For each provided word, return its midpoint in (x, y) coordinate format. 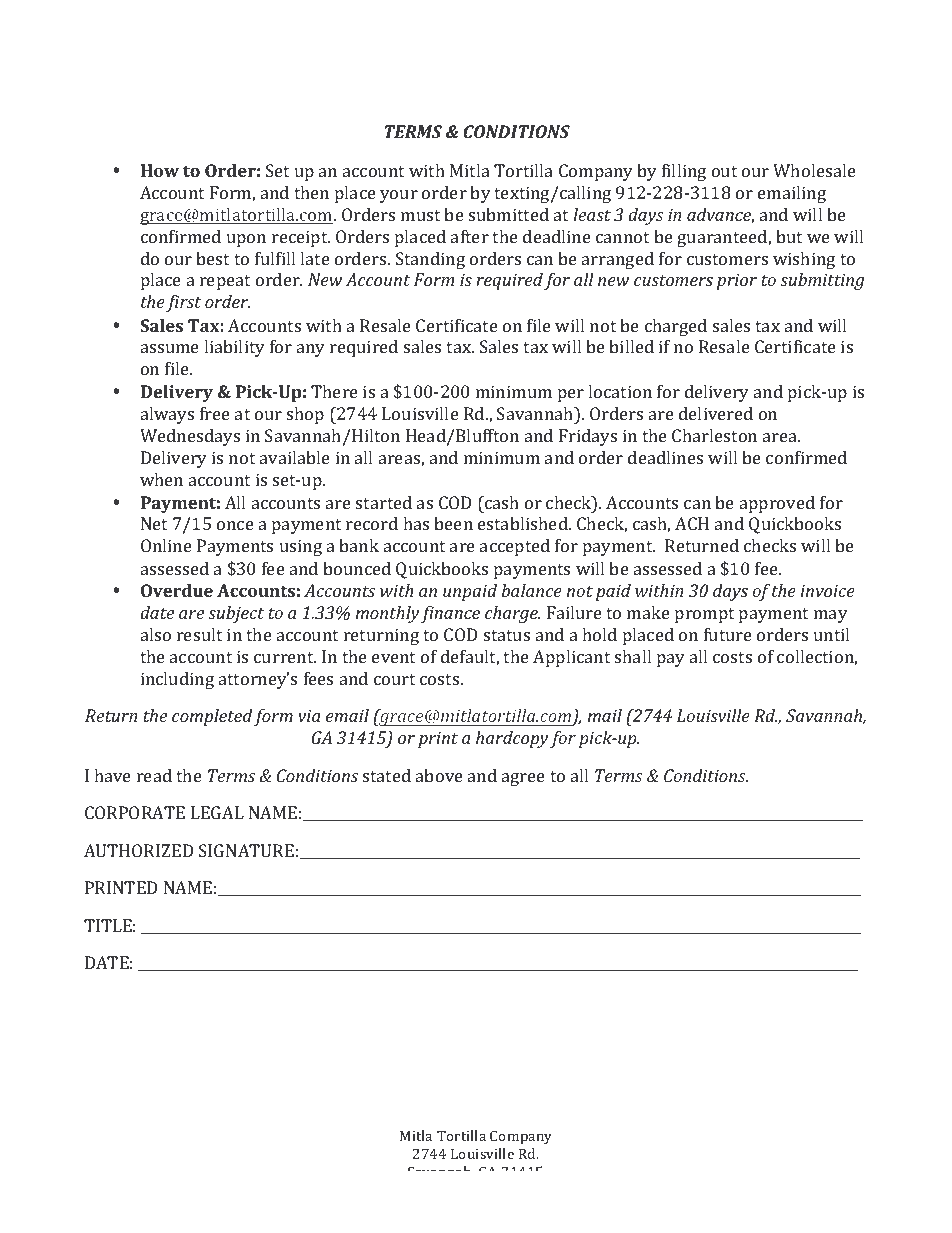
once (235, 525)
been (453, 523)
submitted (509, 214)
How (160, 170)
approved (777, 504)
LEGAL (217, 812)
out (724, 171)
